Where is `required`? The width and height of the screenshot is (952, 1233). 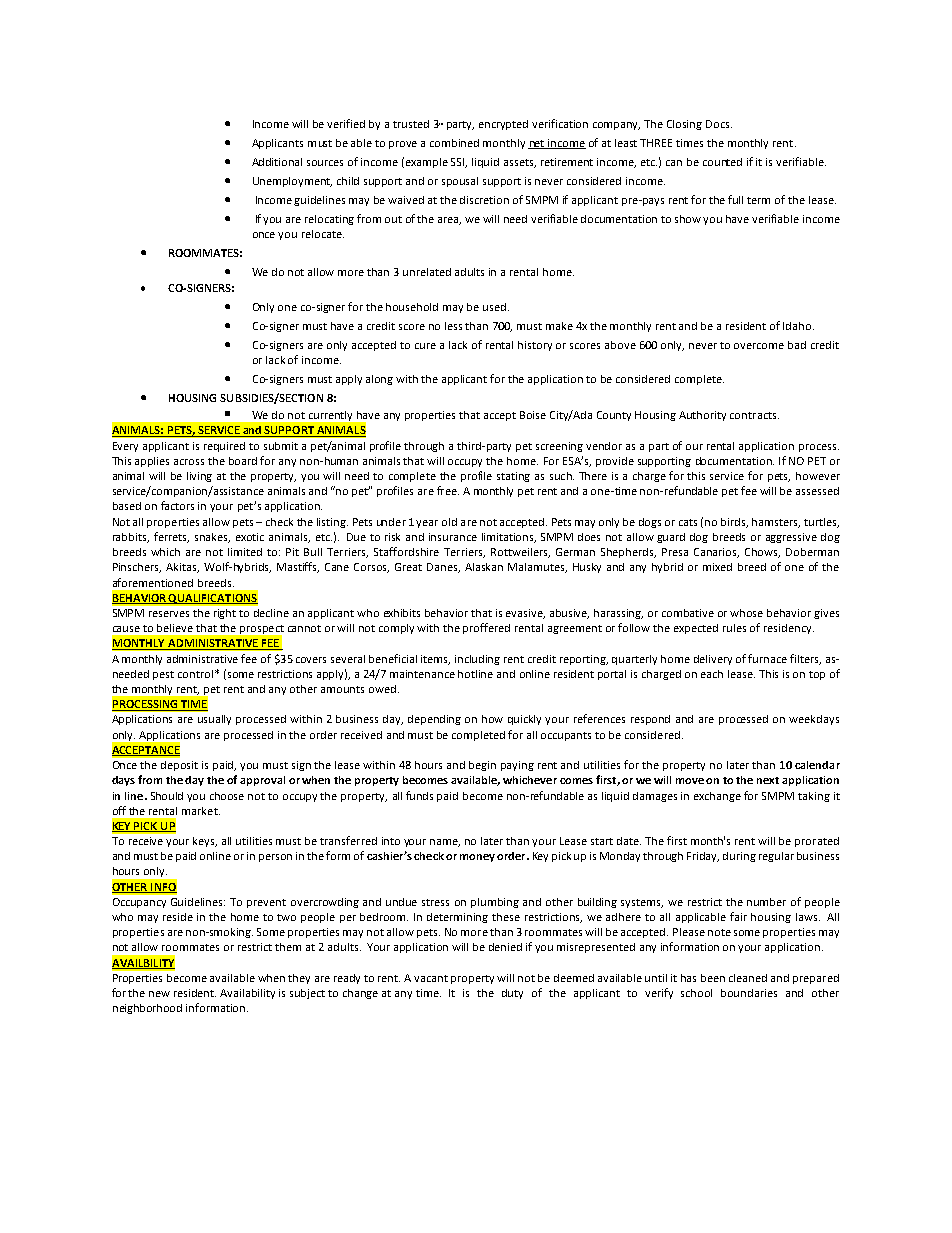
required is located at coordinates (224, 447).
